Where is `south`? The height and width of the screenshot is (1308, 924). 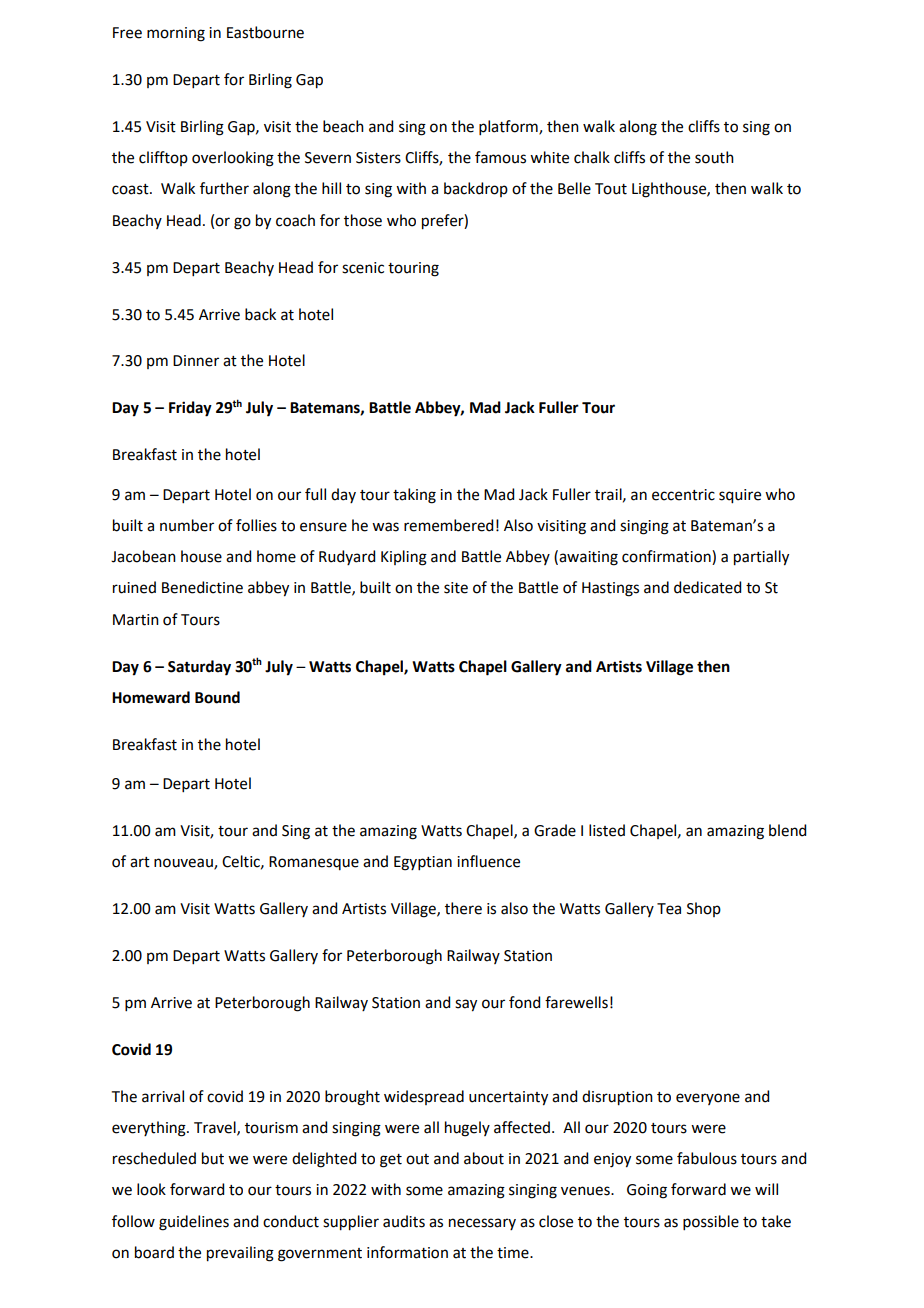 south is located at coordinates (714, 157).
